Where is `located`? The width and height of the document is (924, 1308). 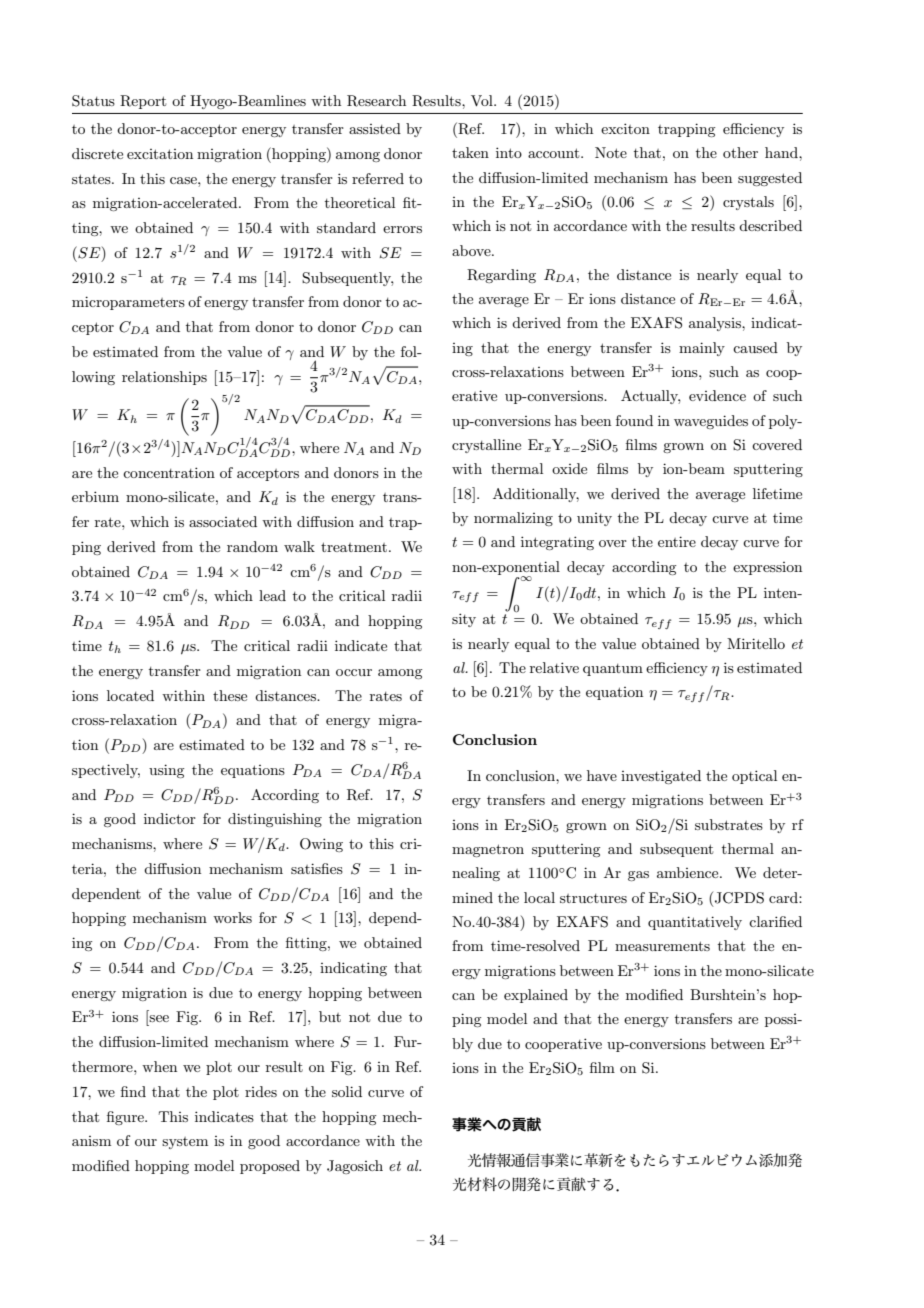
located is located at coordinates (130, 695).
